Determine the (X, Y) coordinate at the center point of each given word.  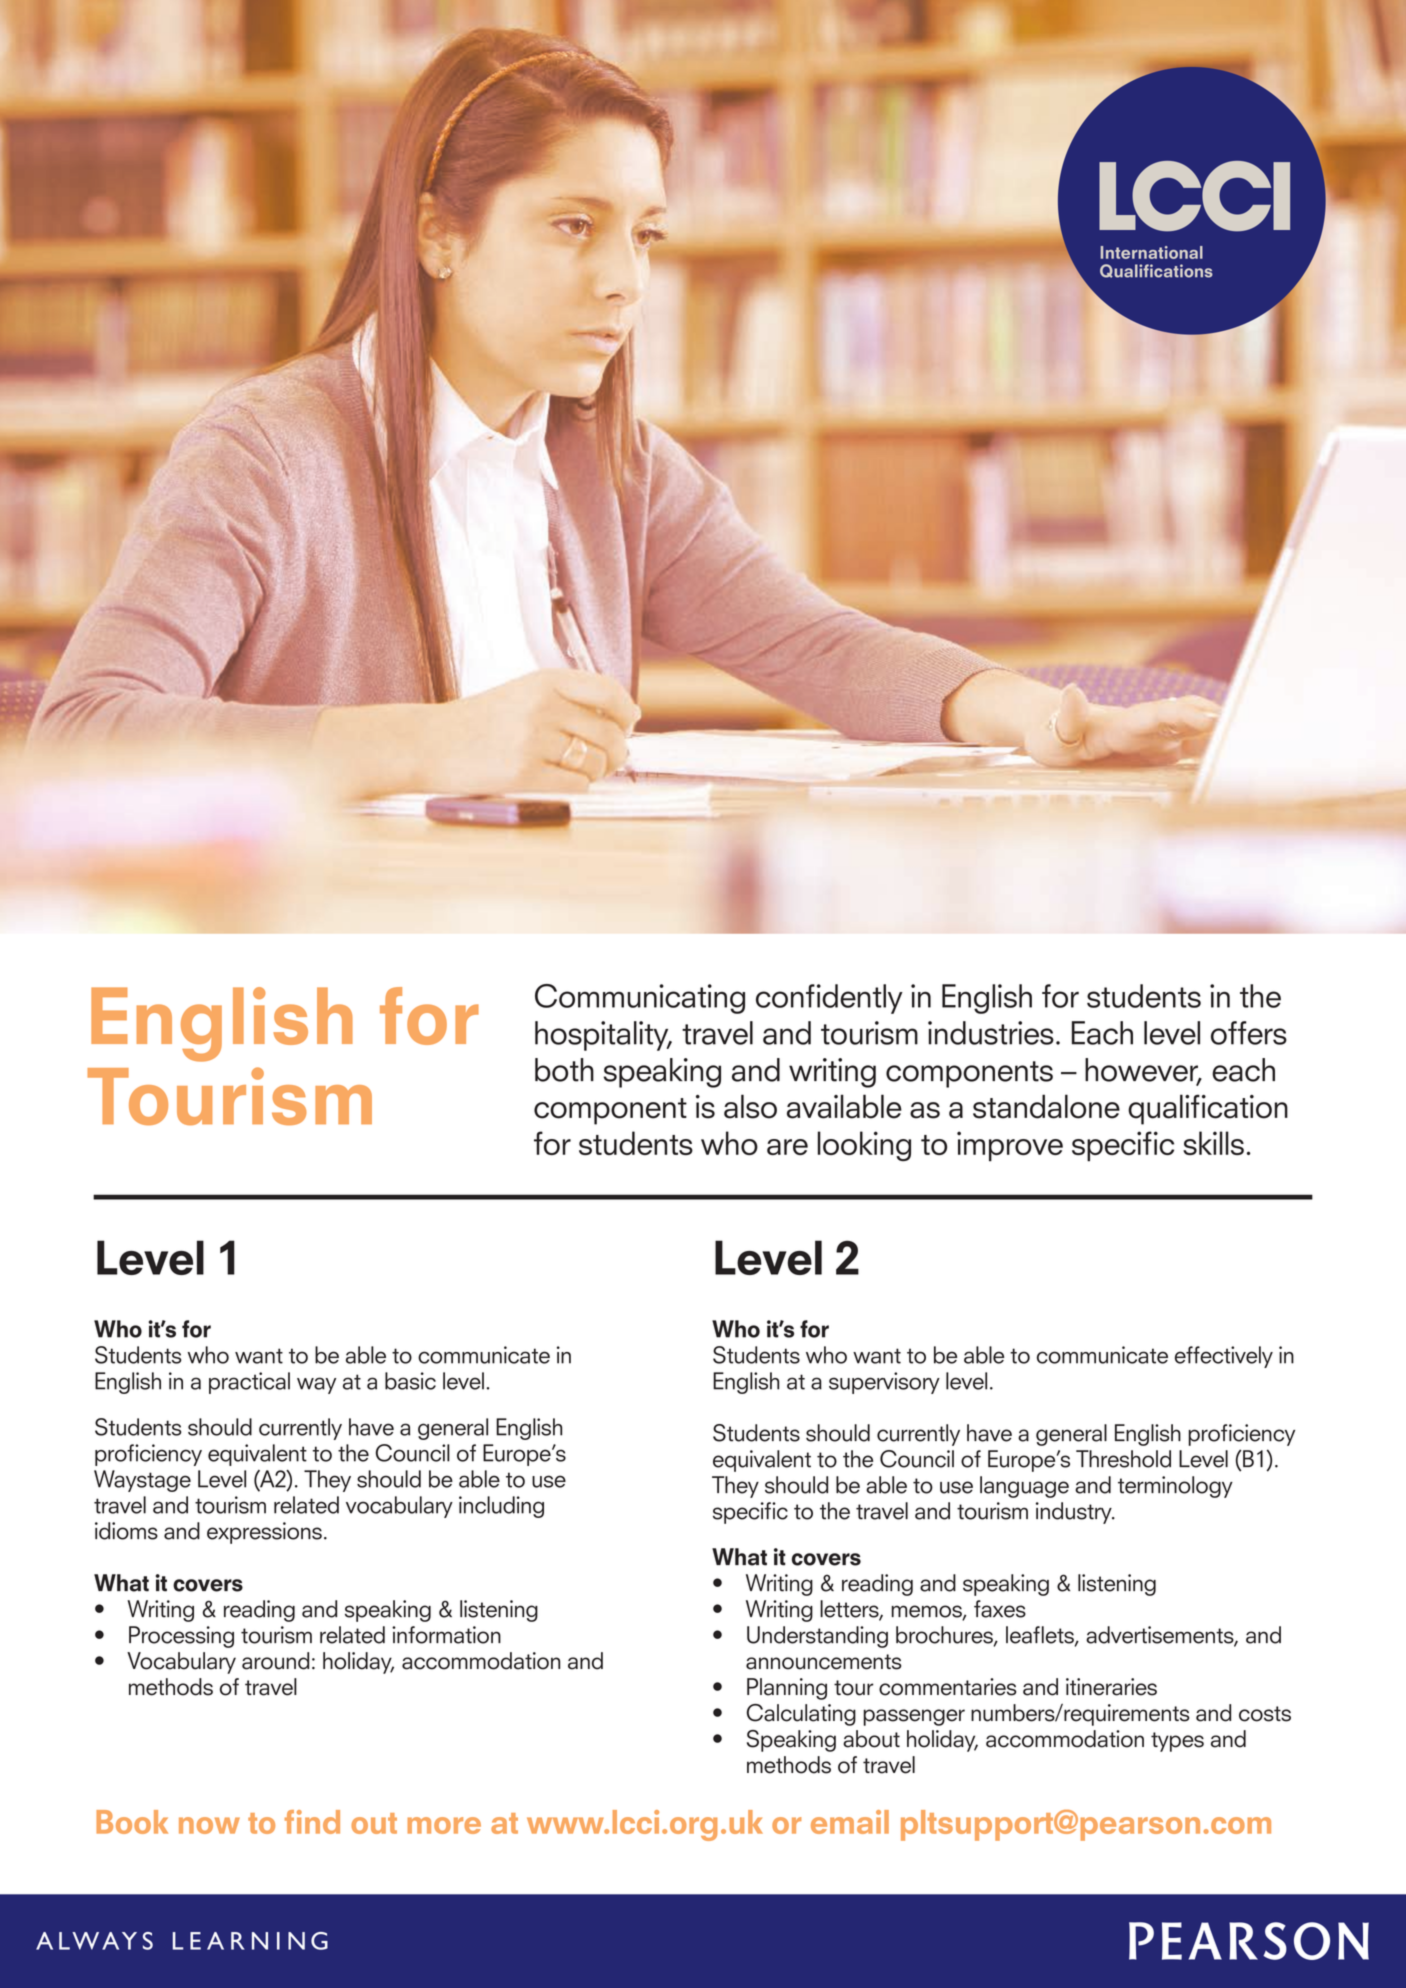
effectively (1224, 1357)
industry (1075, 1513)
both (564, 1070)
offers (1249, 1033)
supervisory (884, 1383)
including (501, 1507)
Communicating (640, 999)
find (312, 1822)
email (850, 1822)
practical (249, 1383)
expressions (264, 1533)
